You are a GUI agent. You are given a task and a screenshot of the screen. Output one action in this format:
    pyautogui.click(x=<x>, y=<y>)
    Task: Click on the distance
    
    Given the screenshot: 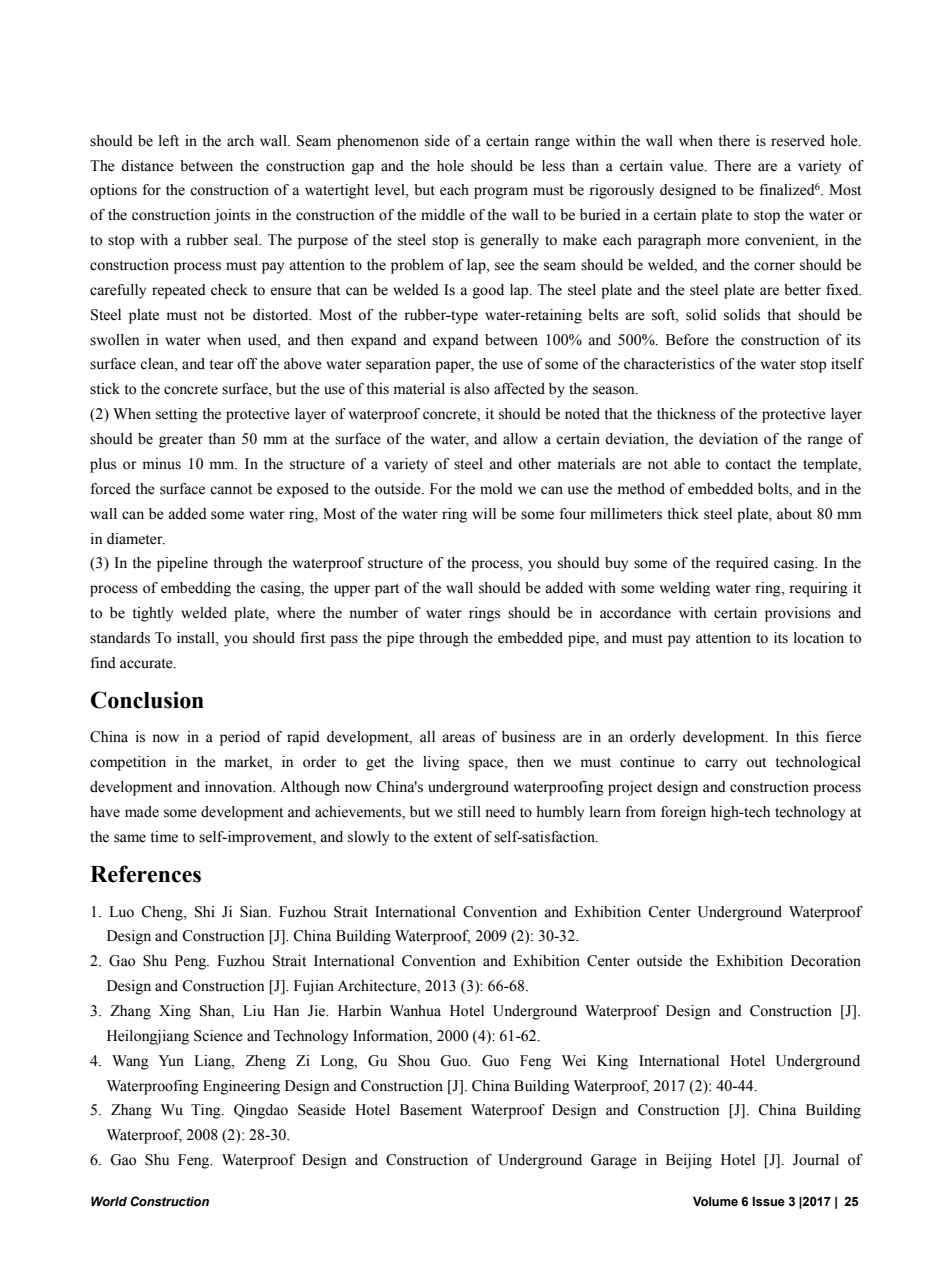 What is the action you would take?
    pyautogui.click(x=147, y=166)
